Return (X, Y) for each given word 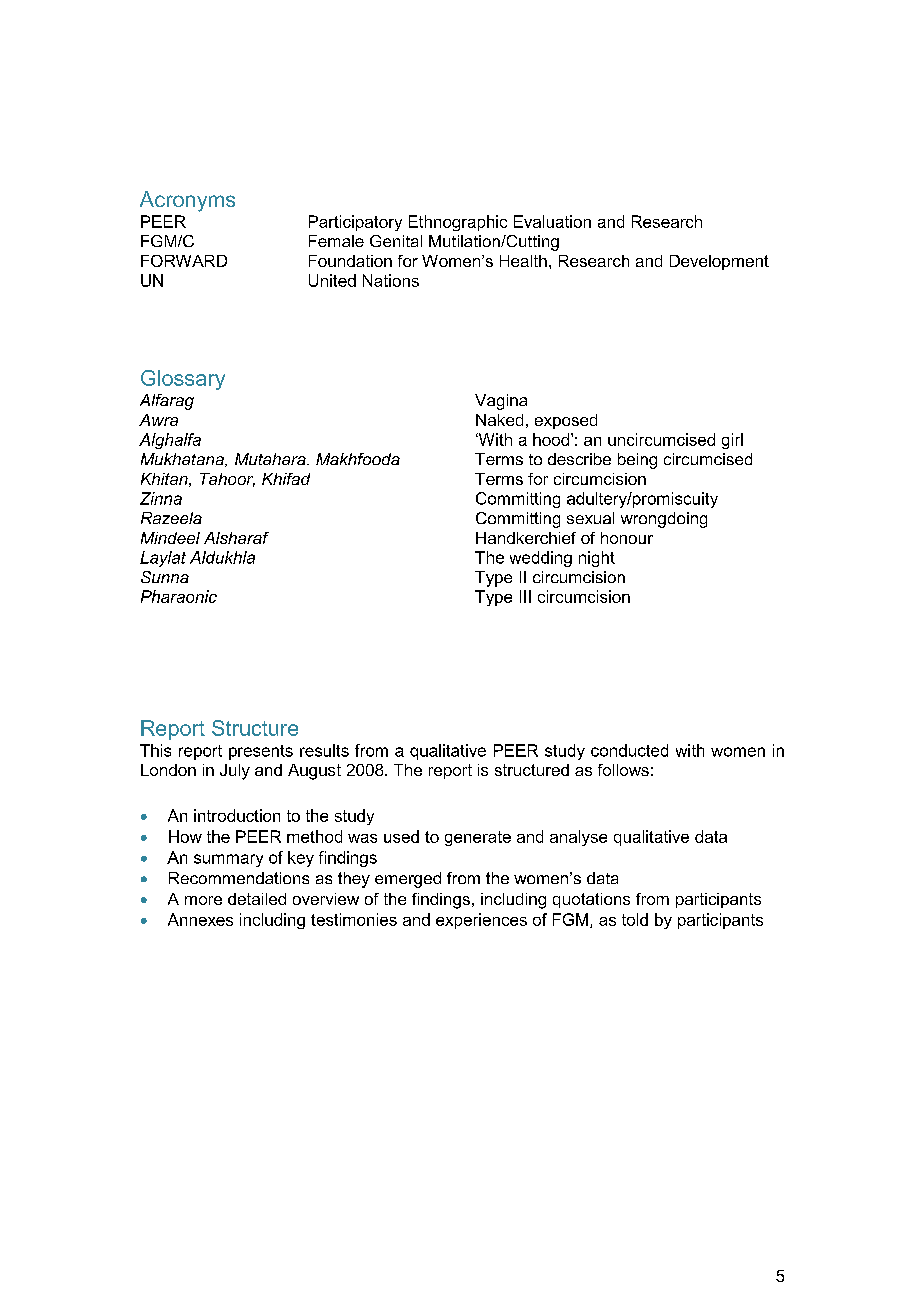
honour (627, 538)
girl (732, 441)
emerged (408, 880)
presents (261, 752)
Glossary (183, 380)
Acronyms (187, 201)
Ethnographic (458, 223)
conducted (629, 750)
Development (719, 262)
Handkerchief (526, 538)
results (324, 750)
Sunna (165, 577)
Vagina (501, 402)
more (203, 900)
